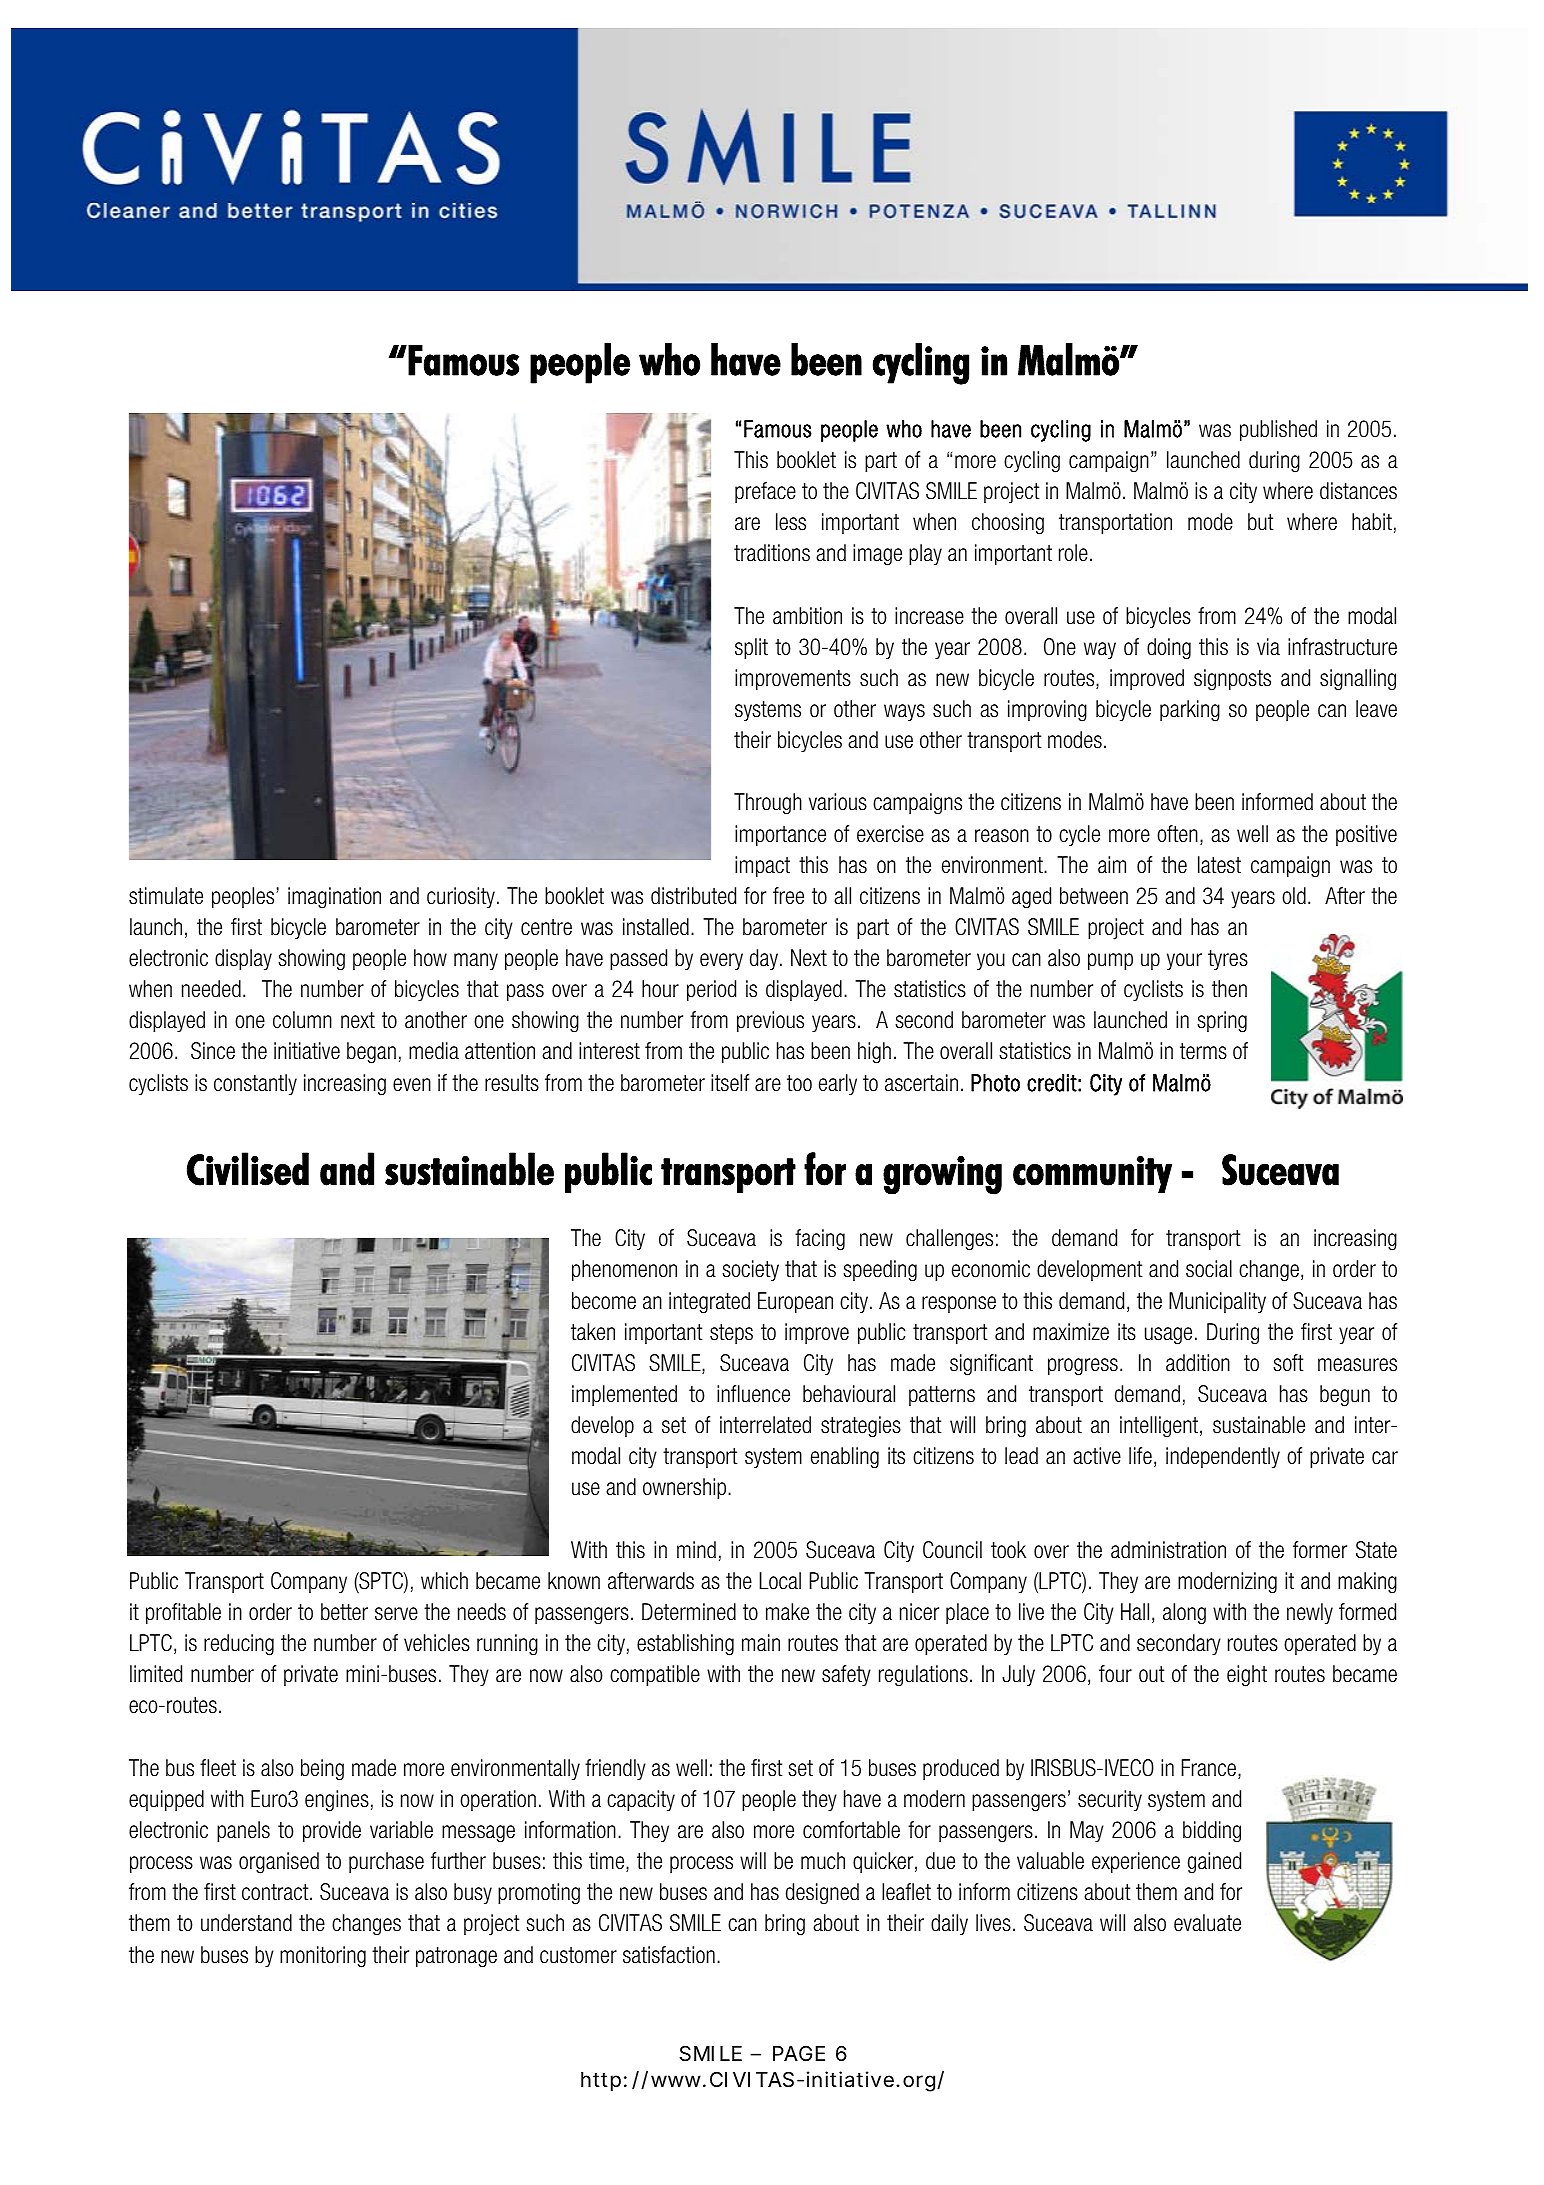  I want to click on published, so click(1278, 430).
